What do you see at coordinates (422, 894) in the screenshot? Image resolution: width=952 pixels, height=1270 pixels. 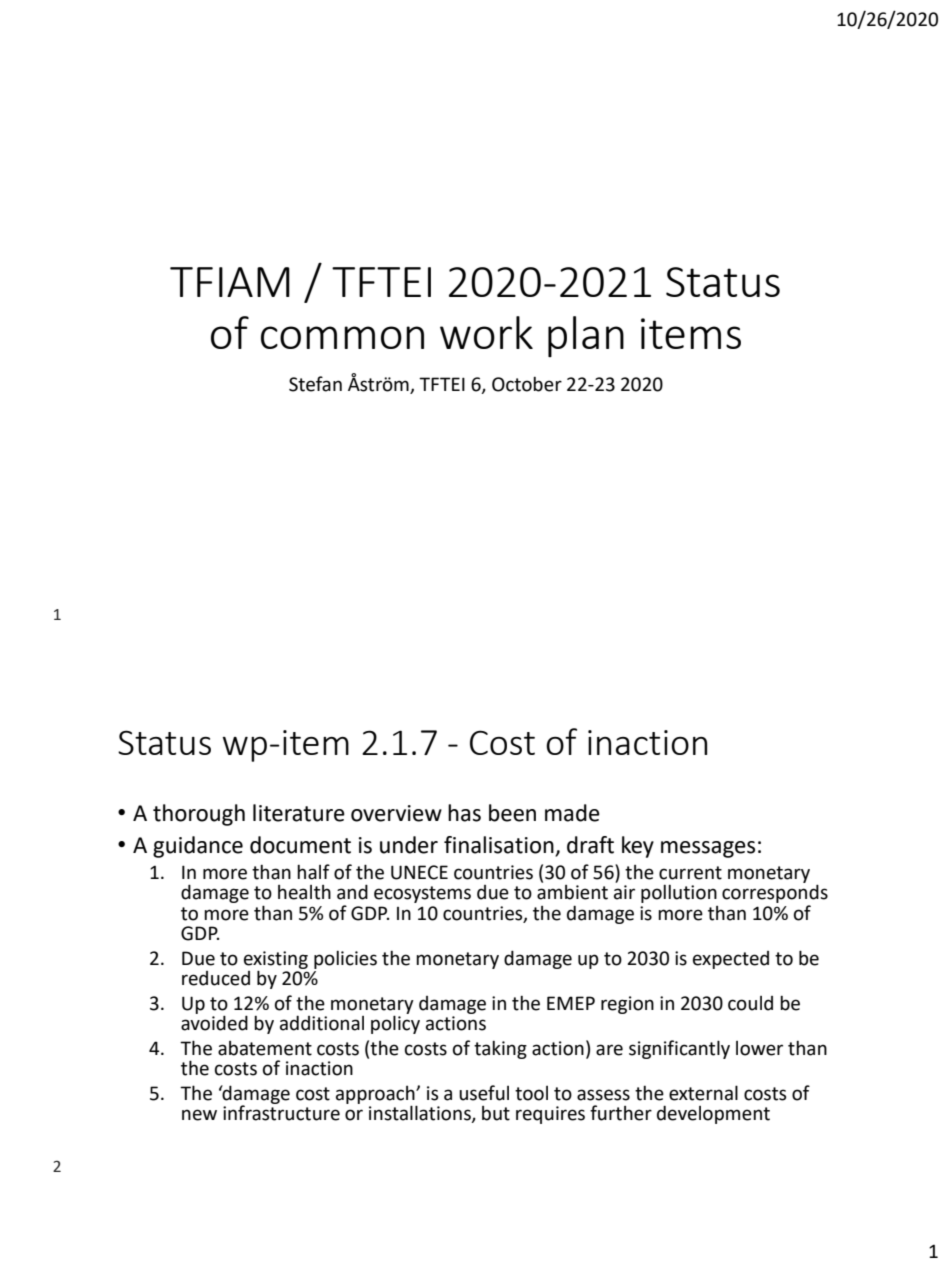 I see `ecosystems` at bounding box center [422, 894].
